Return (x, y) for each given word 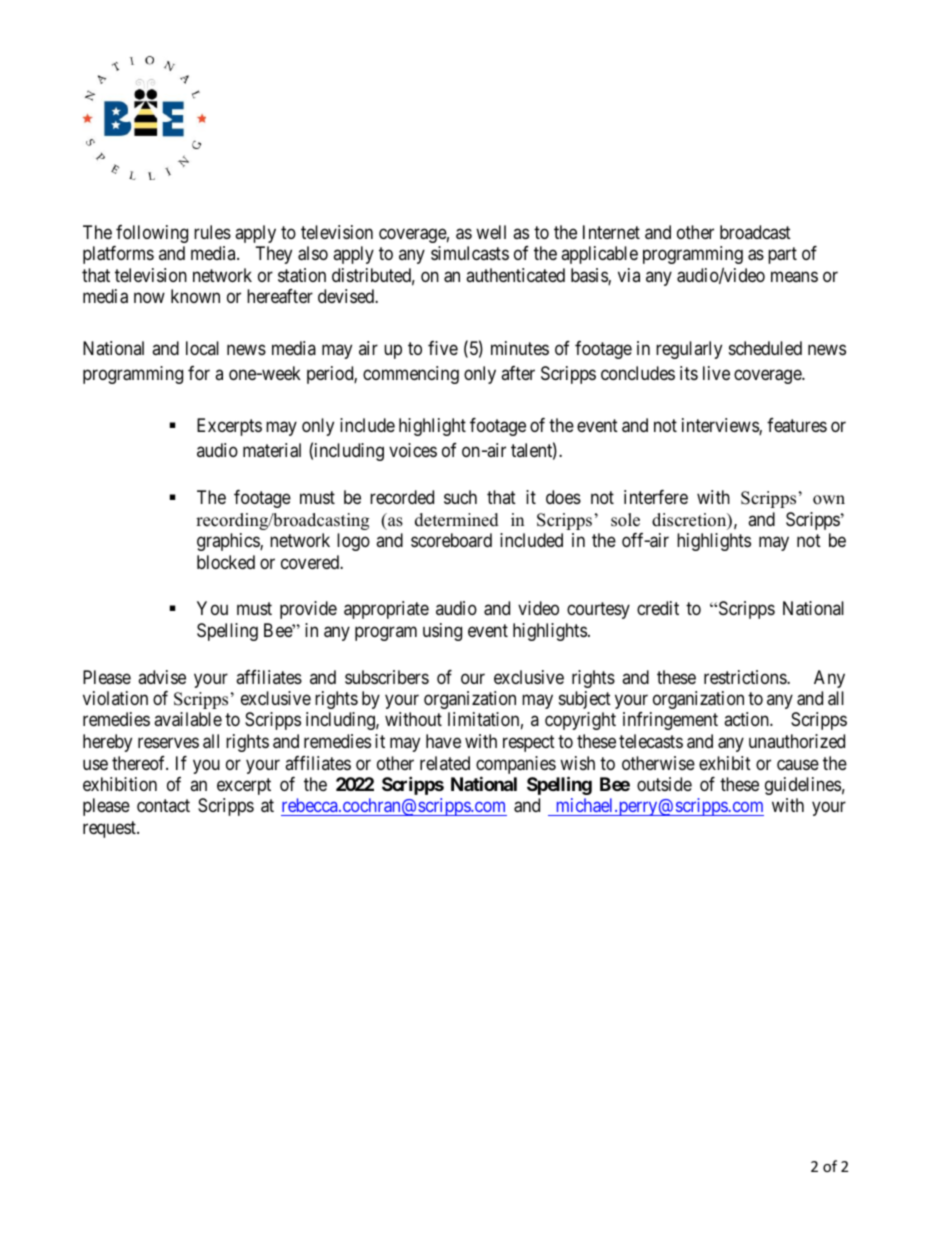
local (202, 348)
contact (163, 806)
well (491, 232)
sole (625, 520)
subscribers (387, 677)
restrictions (746, 677)
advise (162, 677)
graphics (229, 542)
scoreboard (451, 540)
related (445, 763)
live (716, 373)
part (782, 256)
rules (212, 232)
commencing (411, 375)
